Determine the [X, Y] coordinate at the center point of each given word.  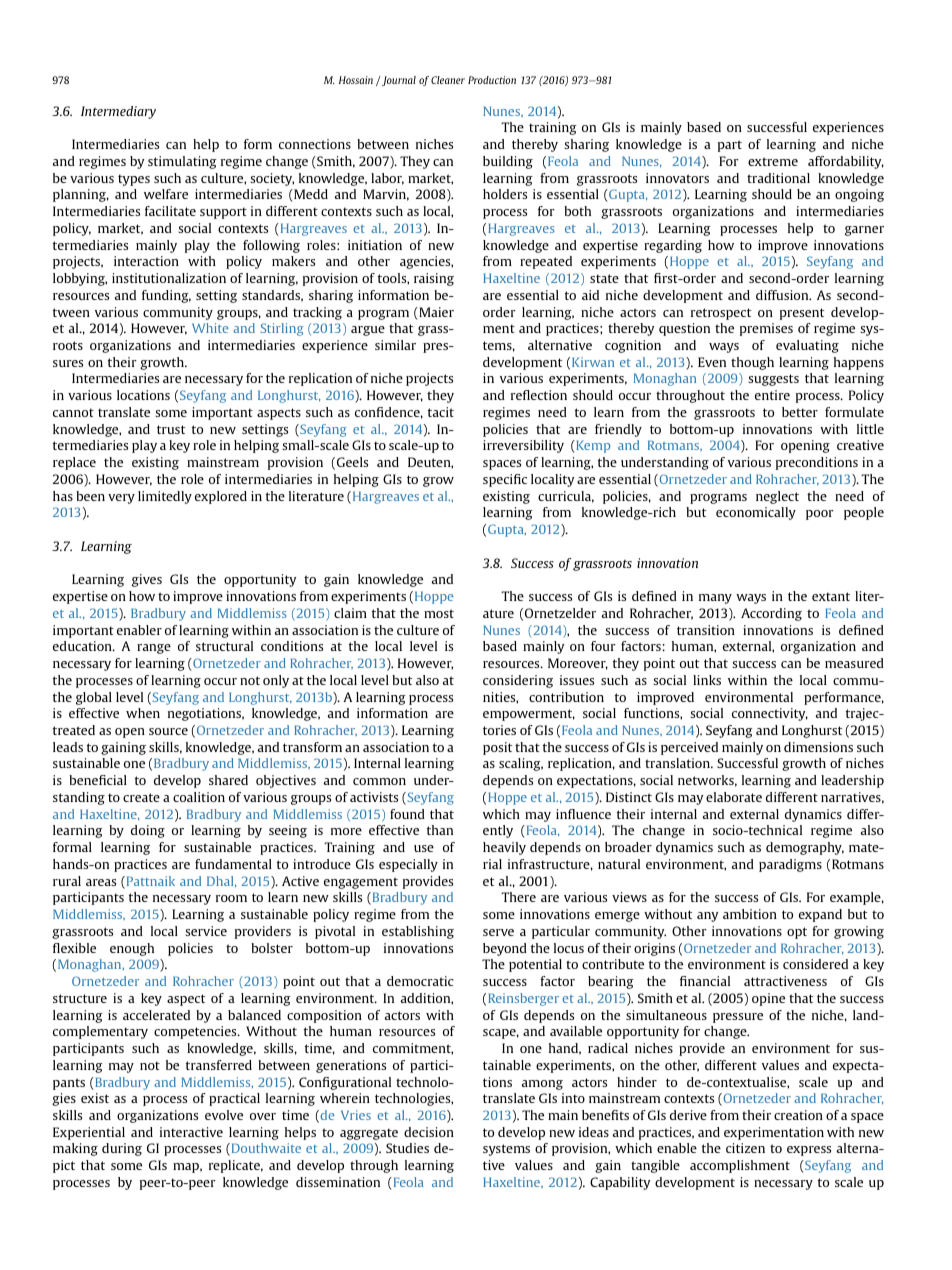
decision [429, 1132]
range [154, 649]
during [122, 1149]
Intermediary [118, 112]
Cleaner [448, 80]
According [771, 614]
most [439, 613]
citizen [745, 1148]
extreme [773, 161]
